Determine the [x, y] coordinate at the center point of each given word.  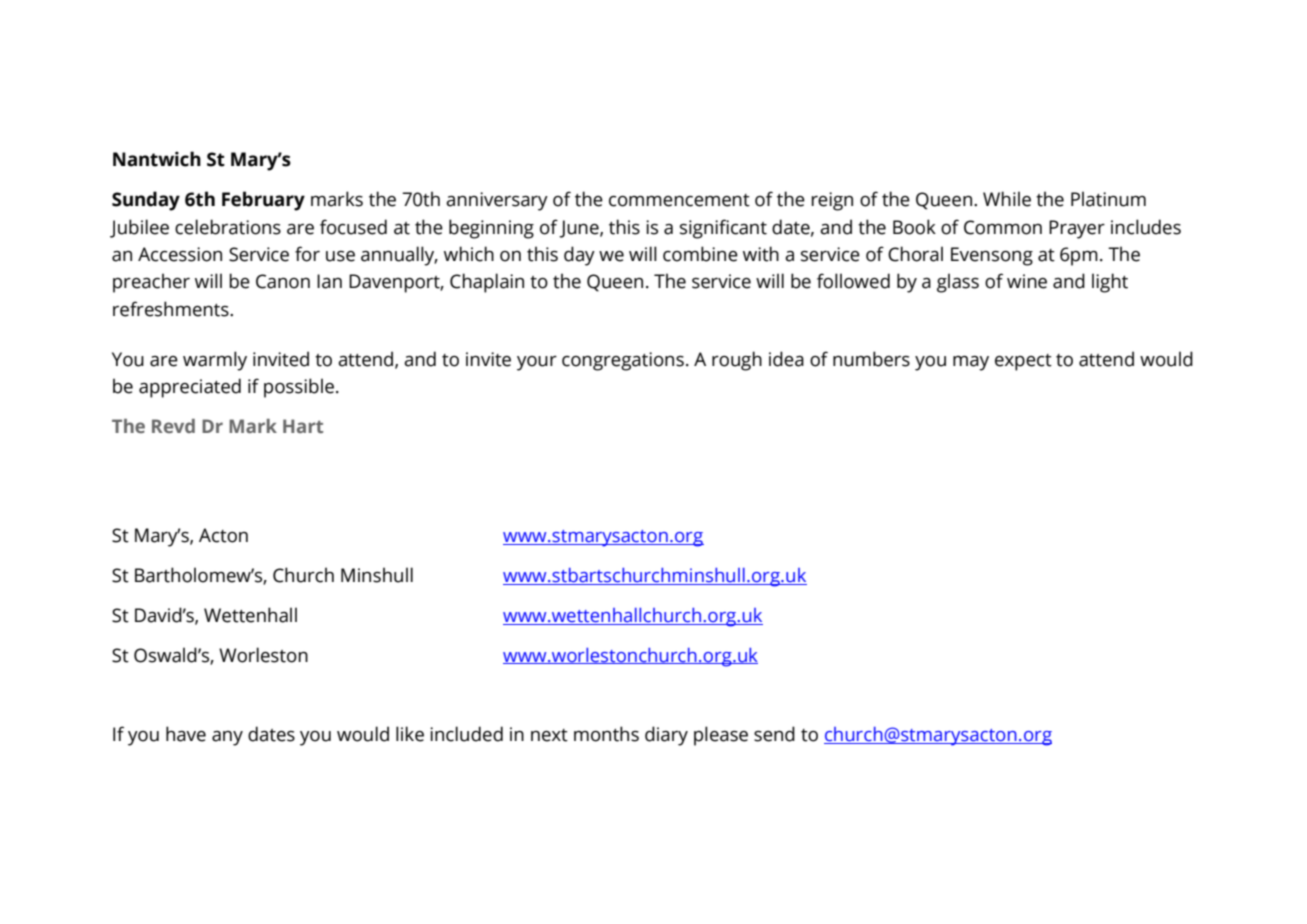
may [971, 363]
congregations [623, 361]
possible [299, 388]
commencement [679, 200]
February [263, 201]
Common [1003, 227]
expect [1023, 362]
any [227, 738]
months [606, 734]
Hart [303, 426]
